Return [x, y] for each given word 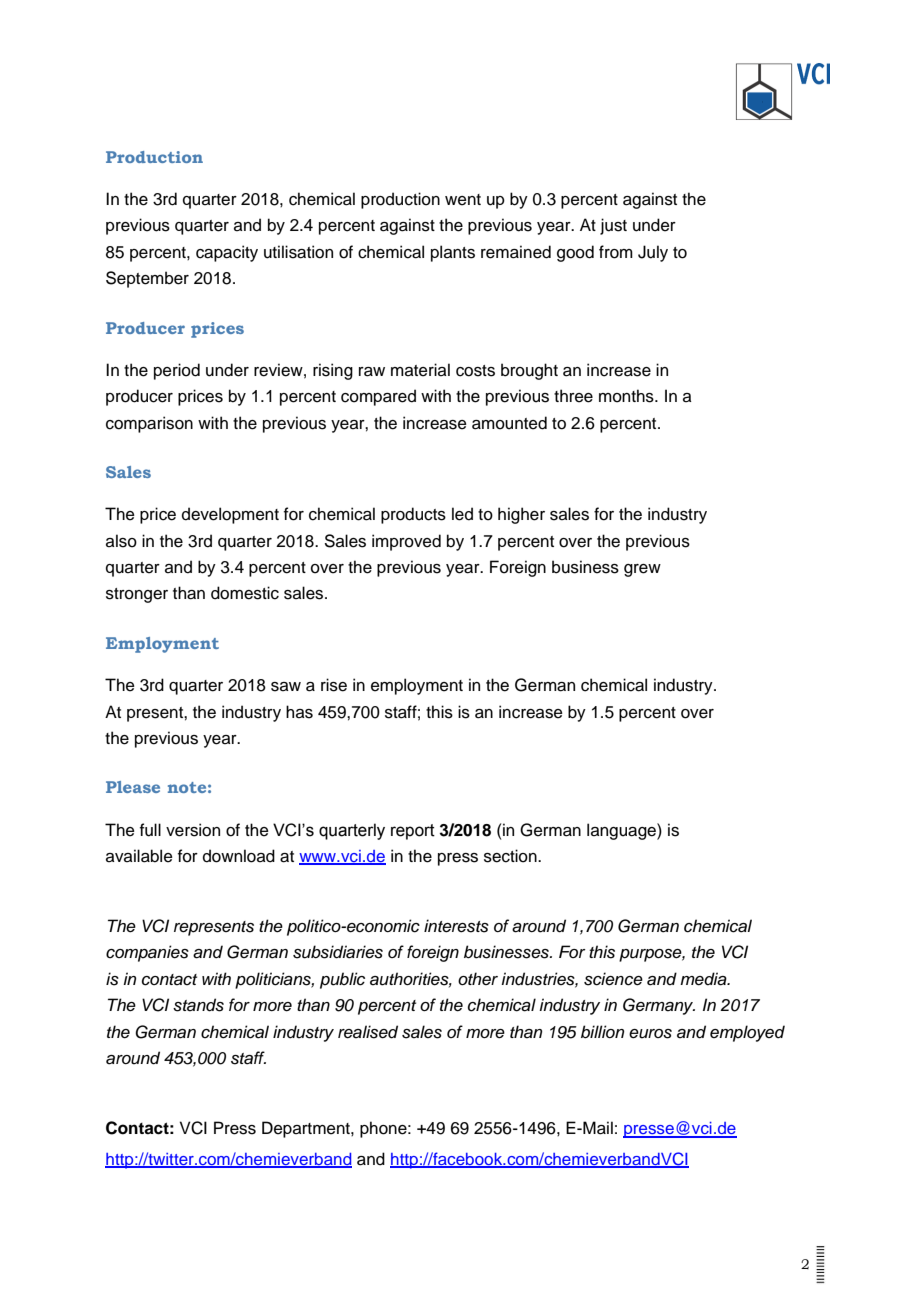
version [193, 830]
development [230, 515]
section [511, 856]
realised [368, 1032]
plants [453, 253]
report [413, 832]
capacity [227, 253]
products [413, 515]
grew [642, 570]
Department [307, 1129]
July [653, 253]
